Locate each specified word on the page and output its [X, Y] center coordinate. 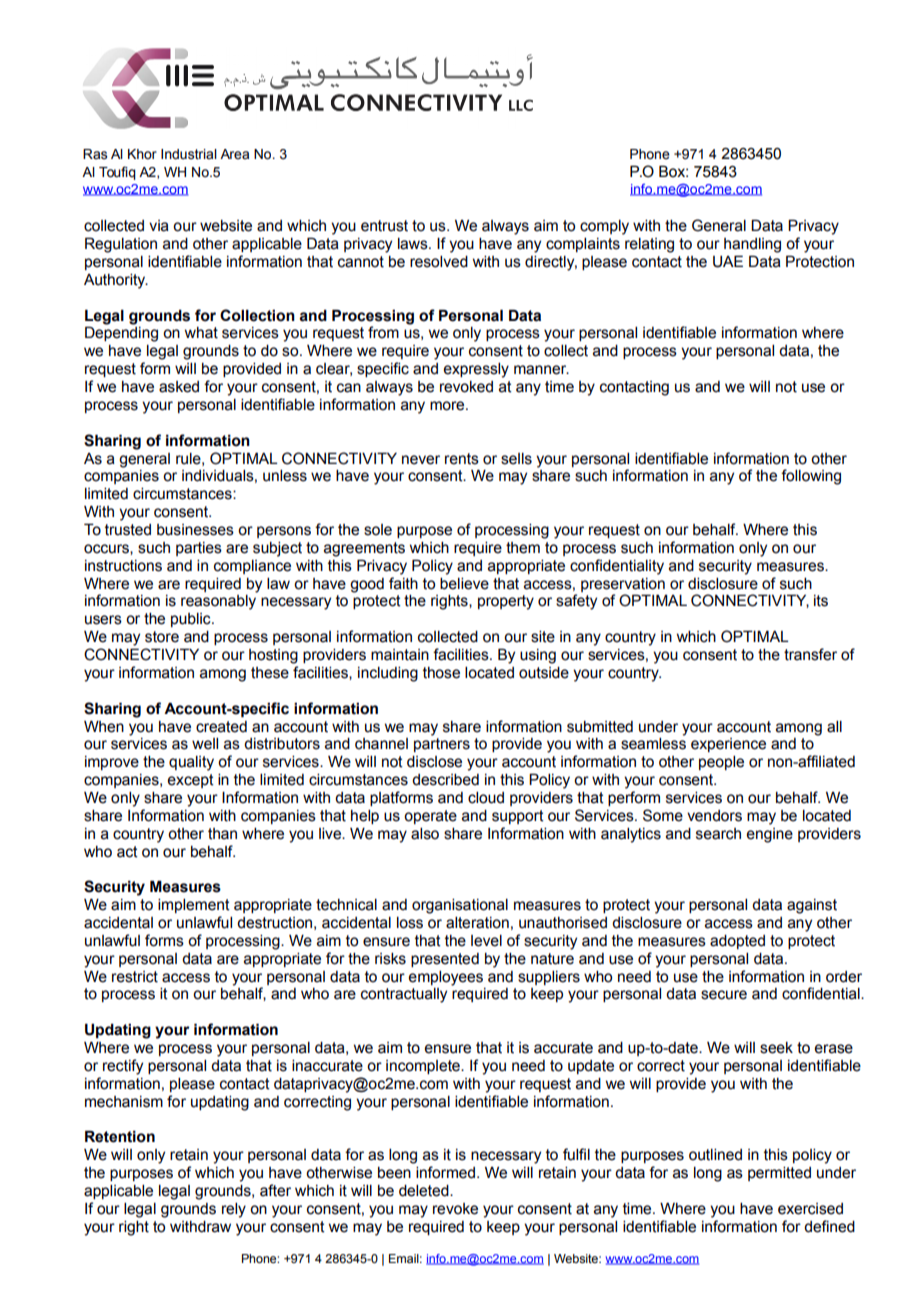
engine [770, 835]
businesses [195, 530]
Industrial [189, 154]
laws [414, 244]
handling [752, 245]
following [811, 477]
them [523, 548]
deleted [425, 1191]
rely [234, 1210]
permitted [779, 1174]
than [222, 834]
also [425, 834]
